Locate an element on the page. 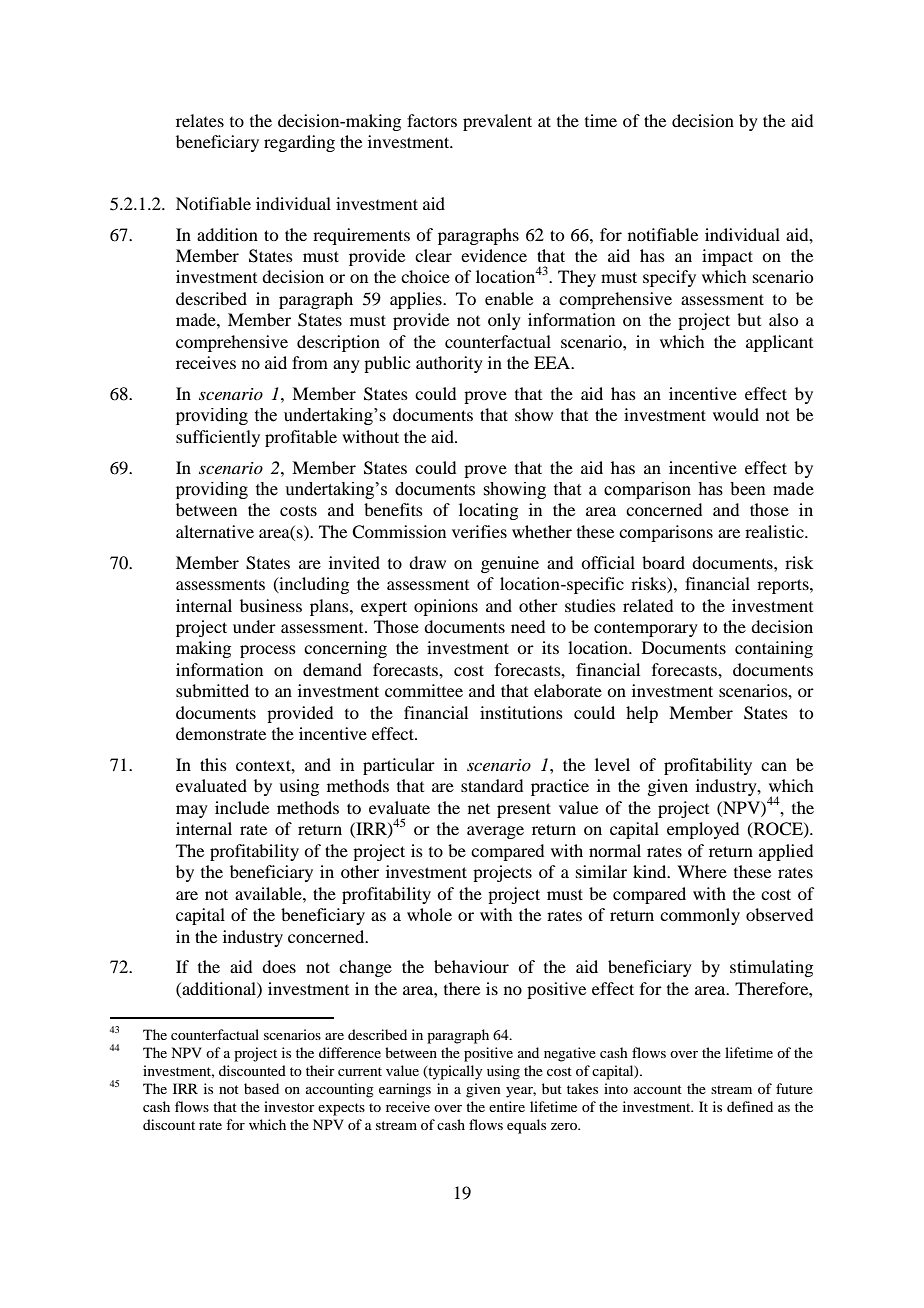 The image size is (924, 1308). been is located at coordinates (748, 489).
